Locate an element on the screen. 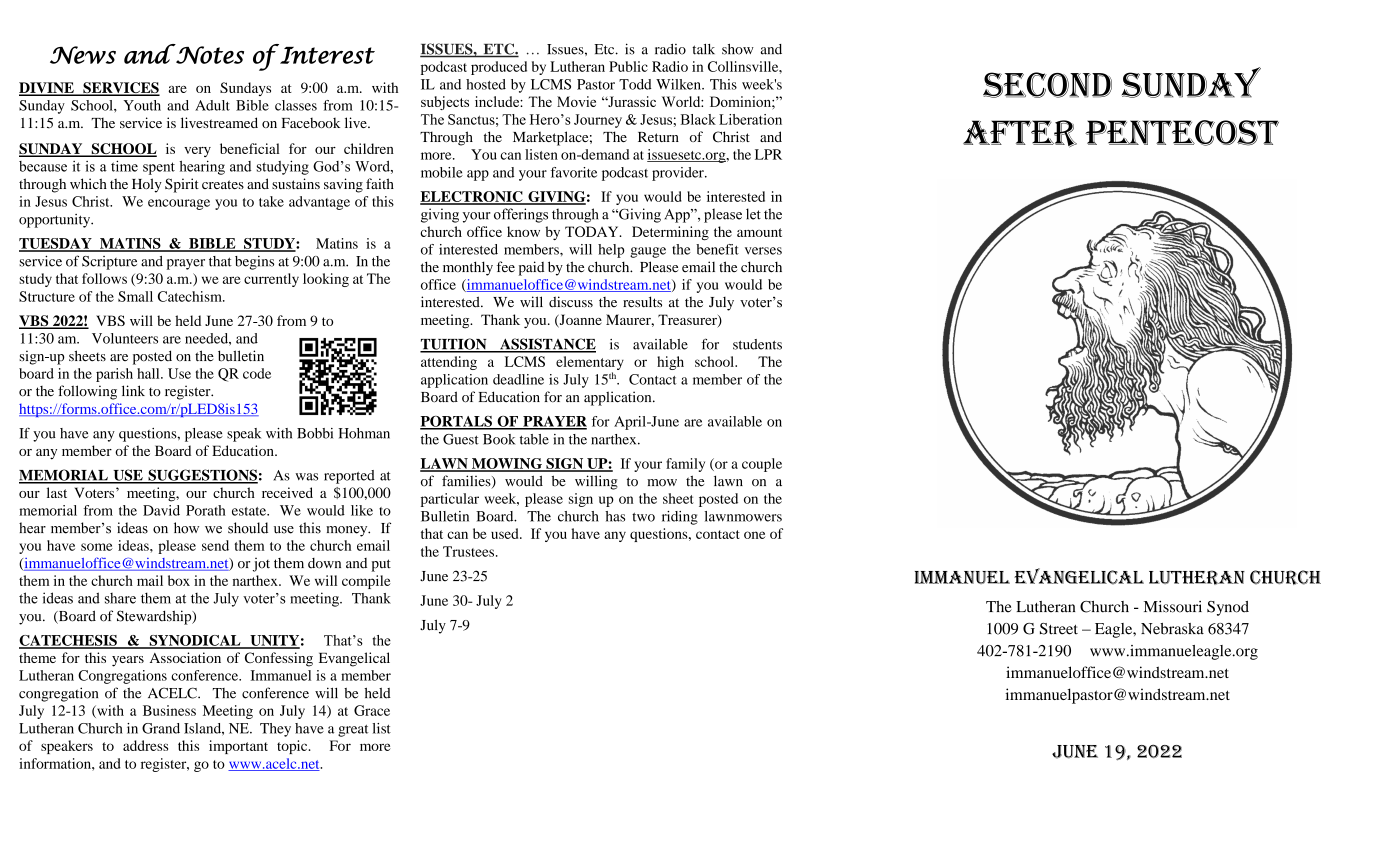  ASSISTANCE is located at coordinates (547, 345).
